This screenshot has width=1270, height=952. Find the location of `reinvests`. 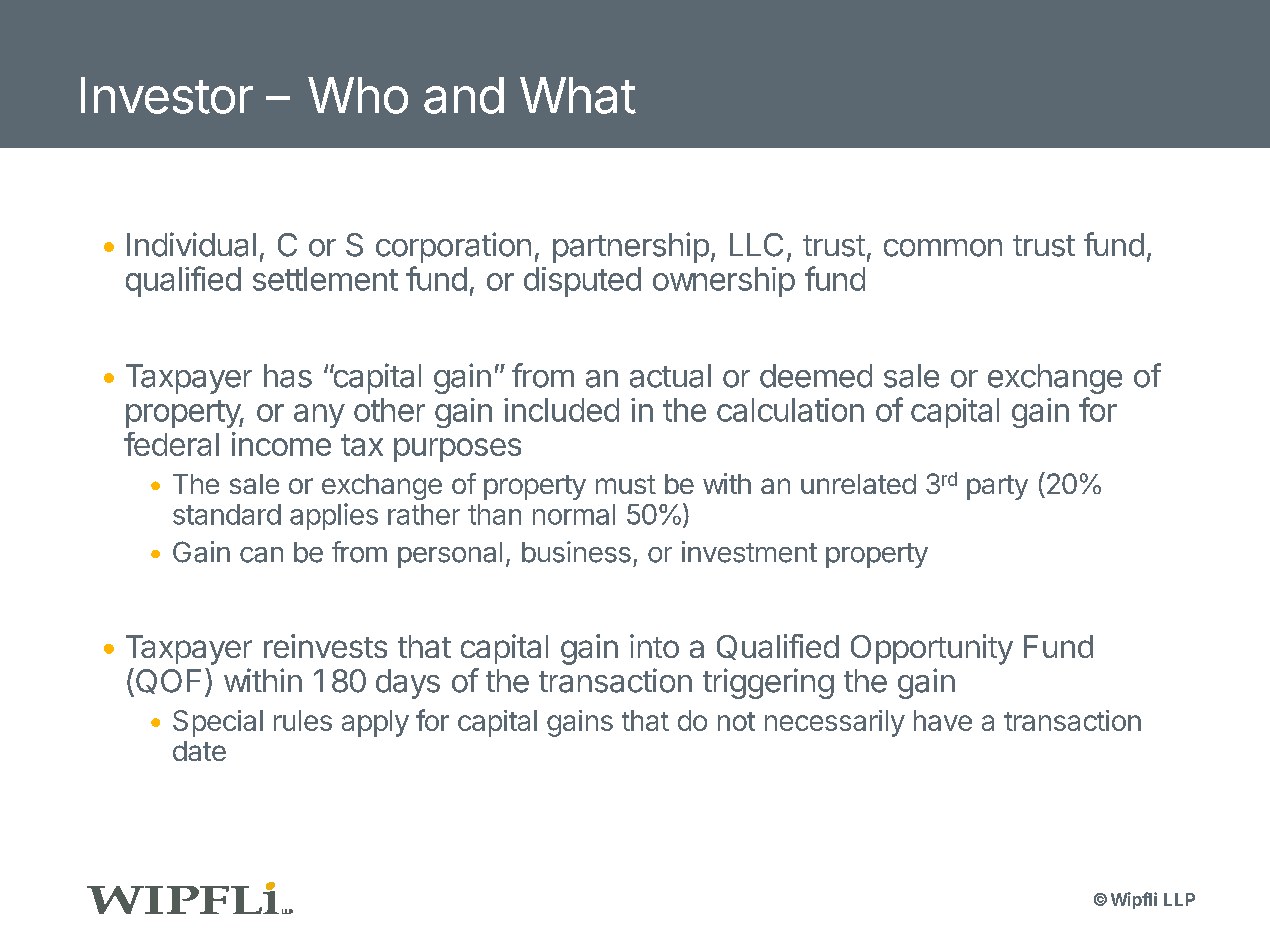

reinvests is located at coordinates (325, 646).
